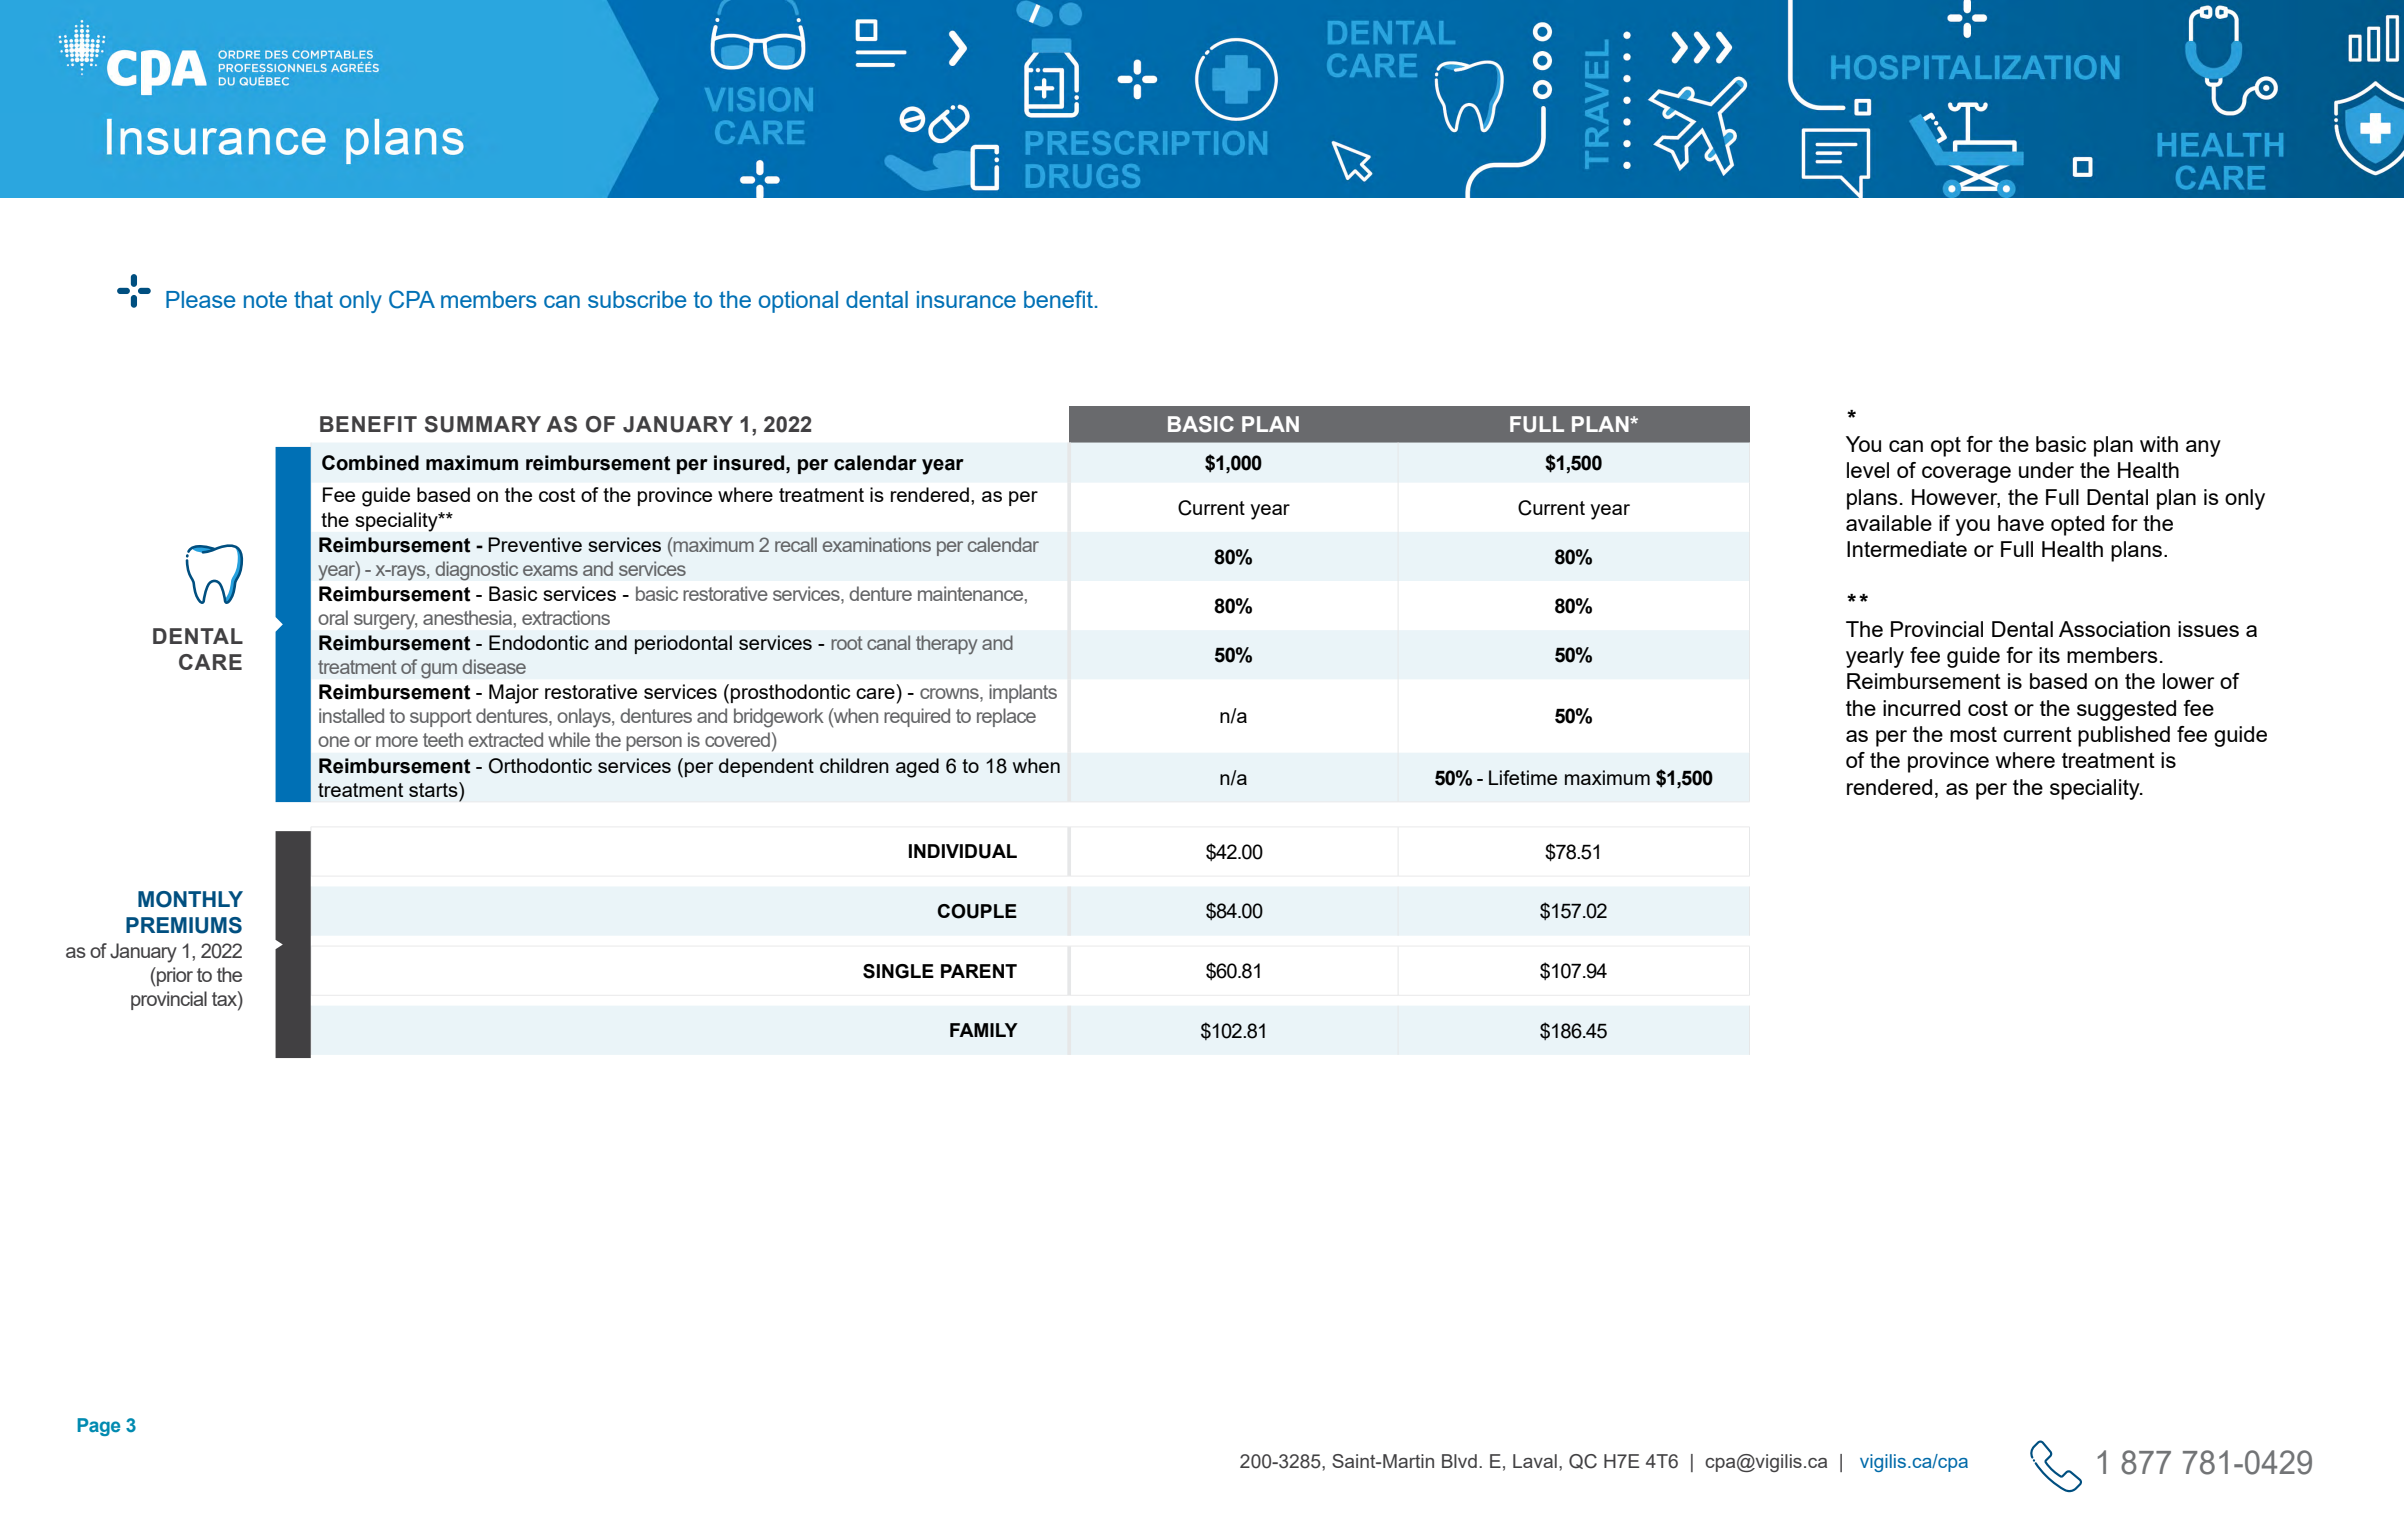 This screenshot has height=1515, width=2404. Describe the element at coordinates (966, 299) in the screenshot. I see `insurance` at that location.
